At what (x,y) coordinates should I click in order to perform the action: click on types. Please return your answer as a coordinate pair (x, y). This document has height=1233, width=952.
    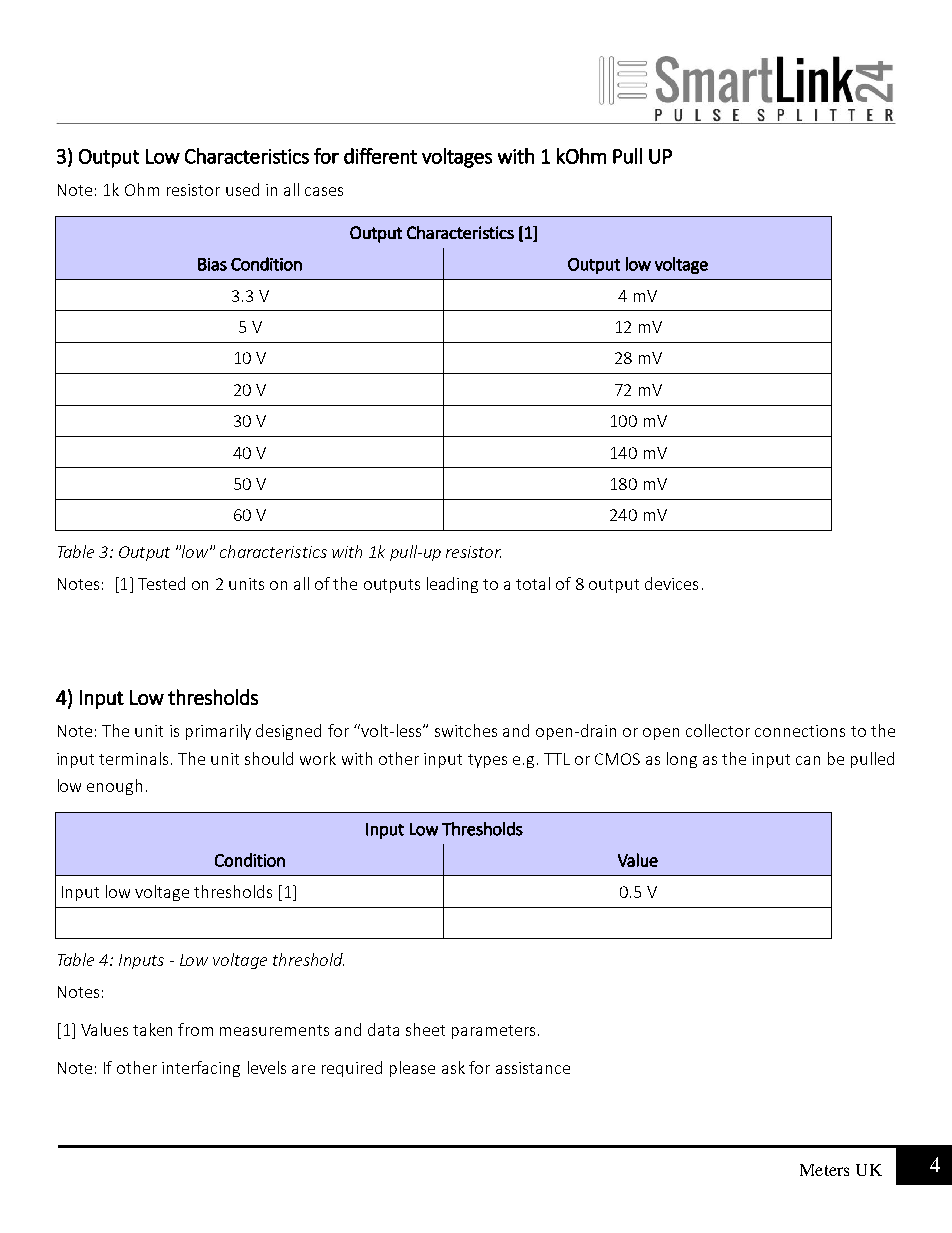
    Looking at the image, I should click on (487, 761).
